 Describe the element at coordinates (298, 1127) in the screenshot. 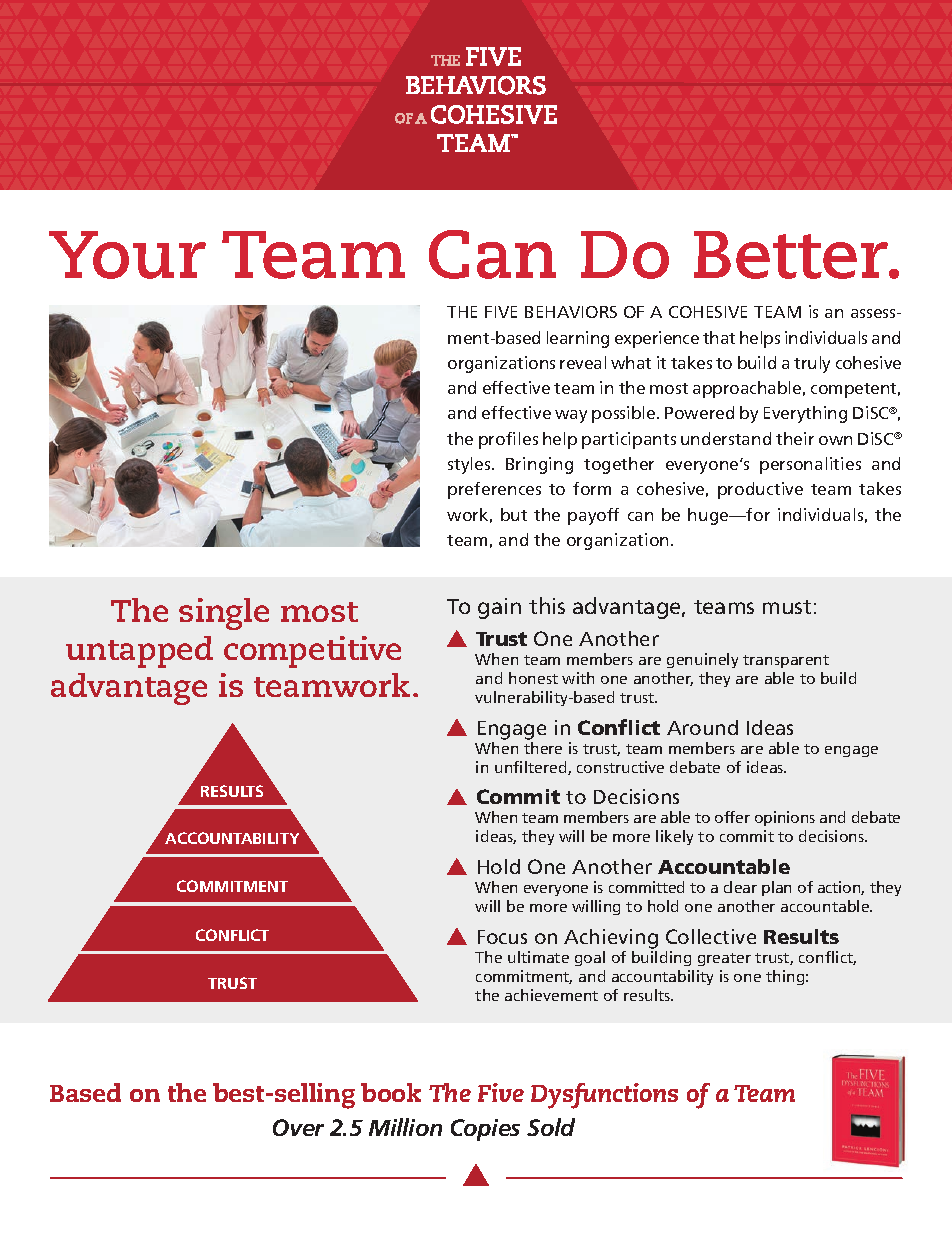

I see `Over` at that location.
